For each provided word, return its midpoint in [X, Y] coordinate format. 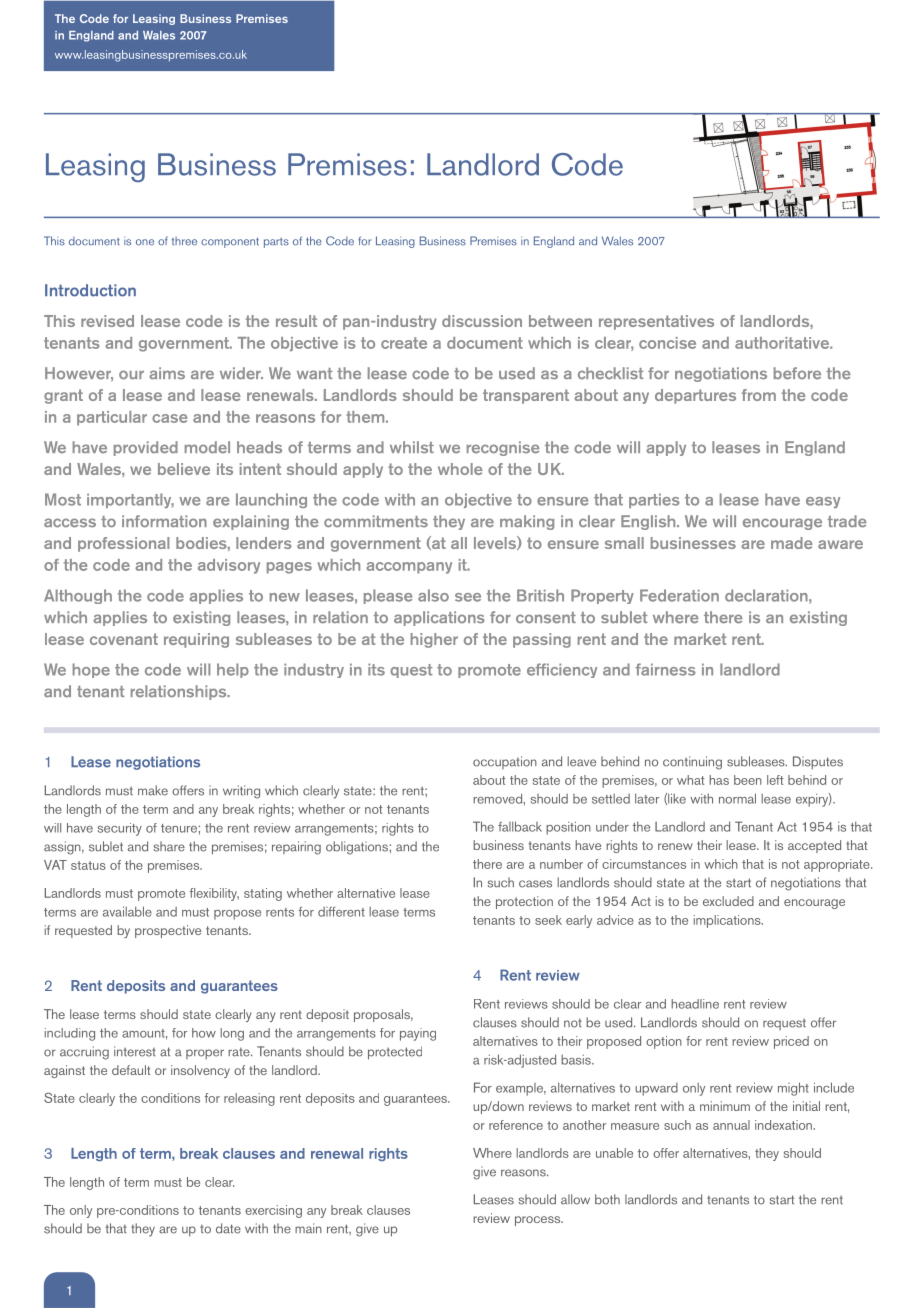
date [228, 1228]
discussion [482, 321]
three [184, 241]
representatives [656, 322]
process [539, 1221]
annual [731, 1125]
